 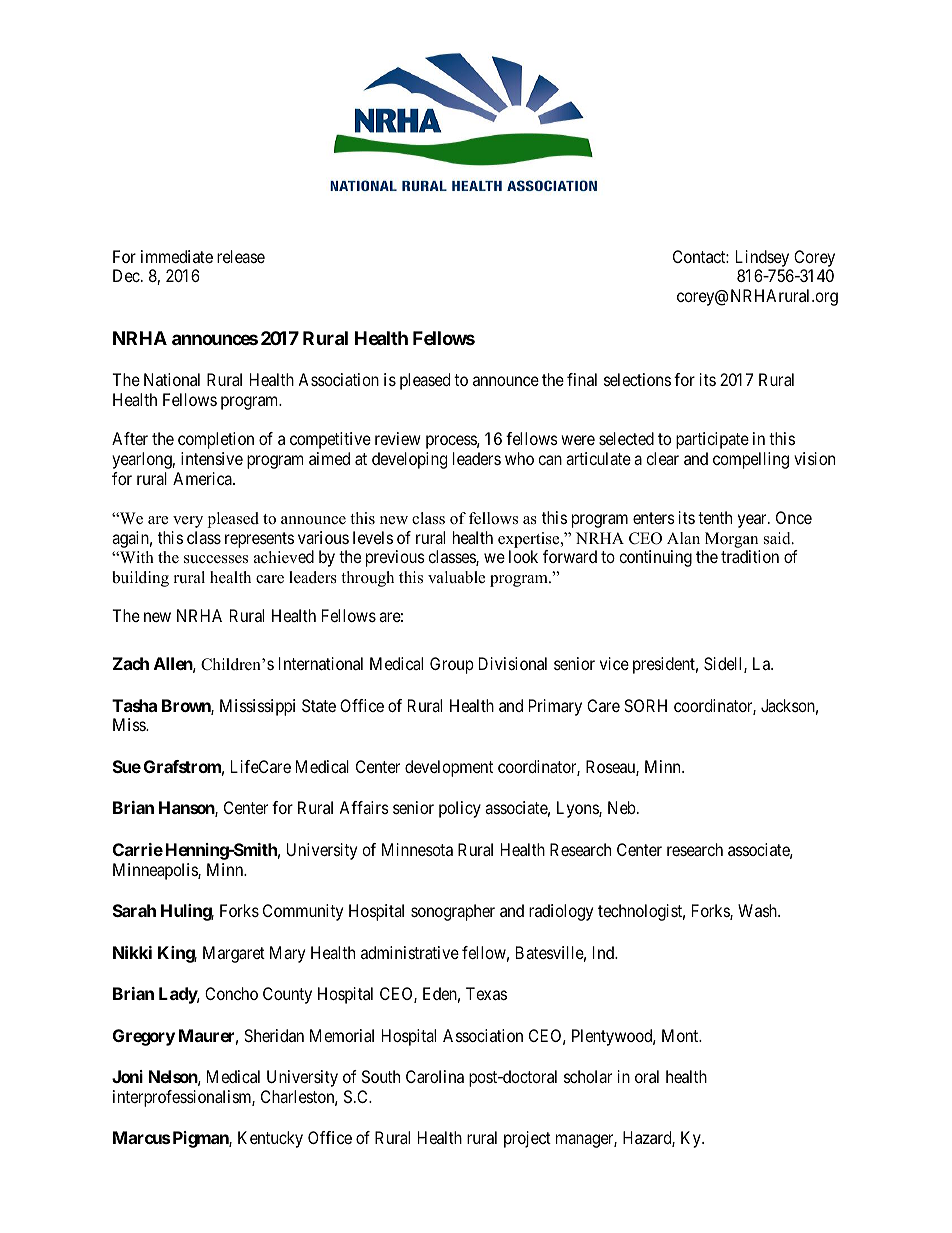 I want to click on administrative, so click(x=410, y=952).
